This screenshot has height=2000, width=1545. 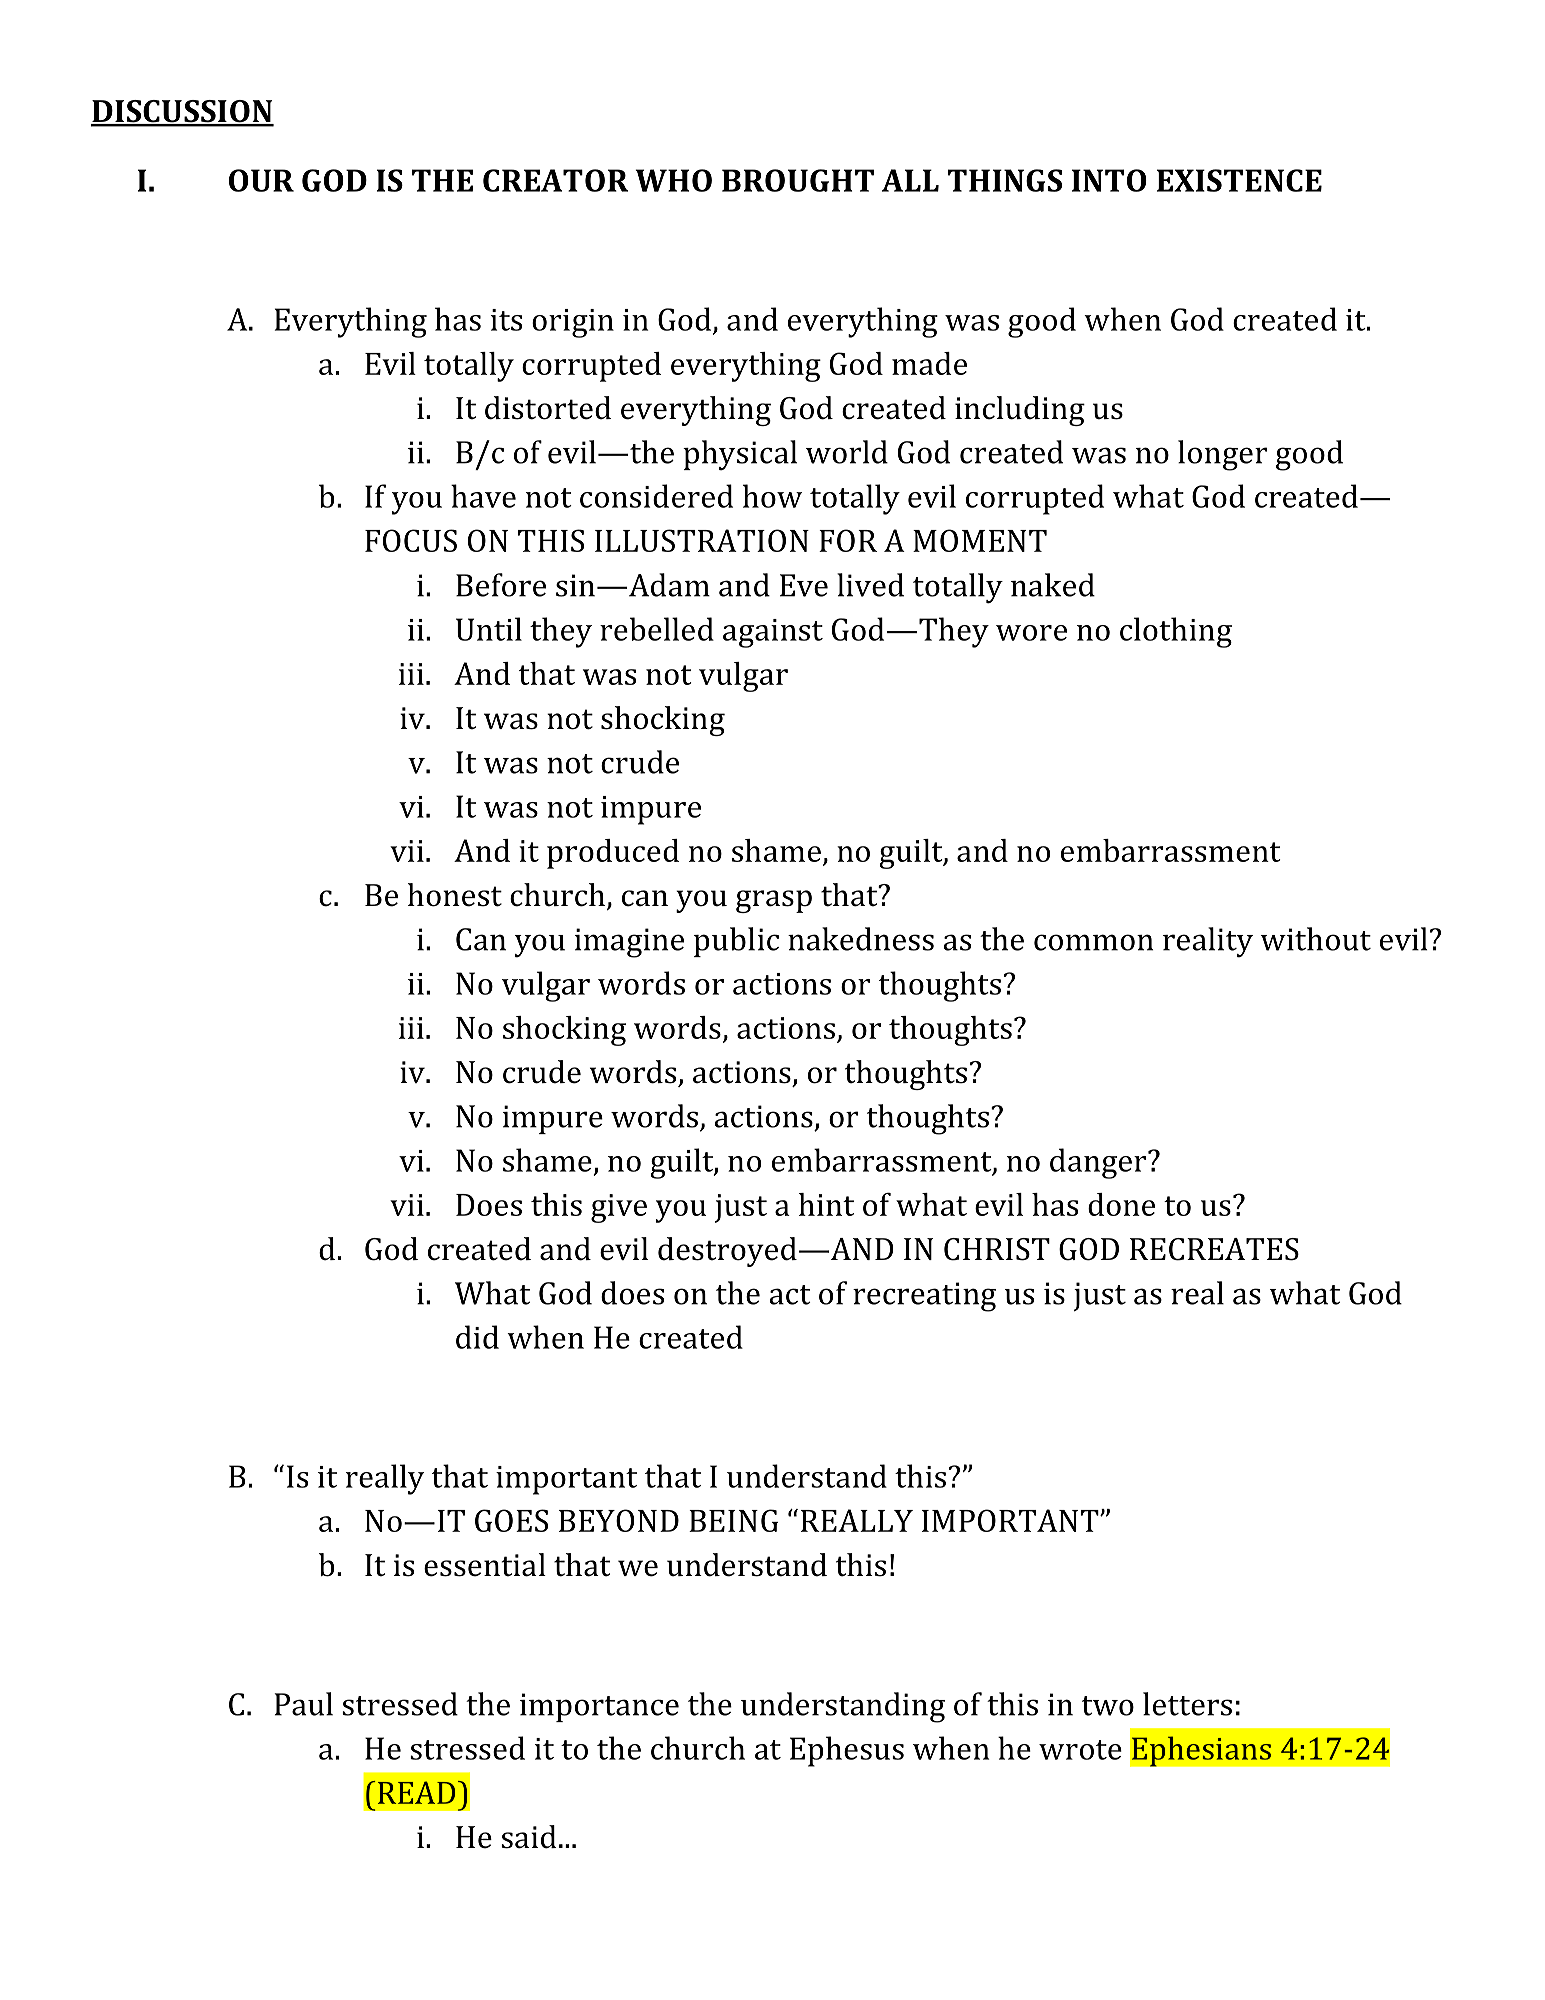 I want to click on Ephesus, so click(x=847, y=1751).
